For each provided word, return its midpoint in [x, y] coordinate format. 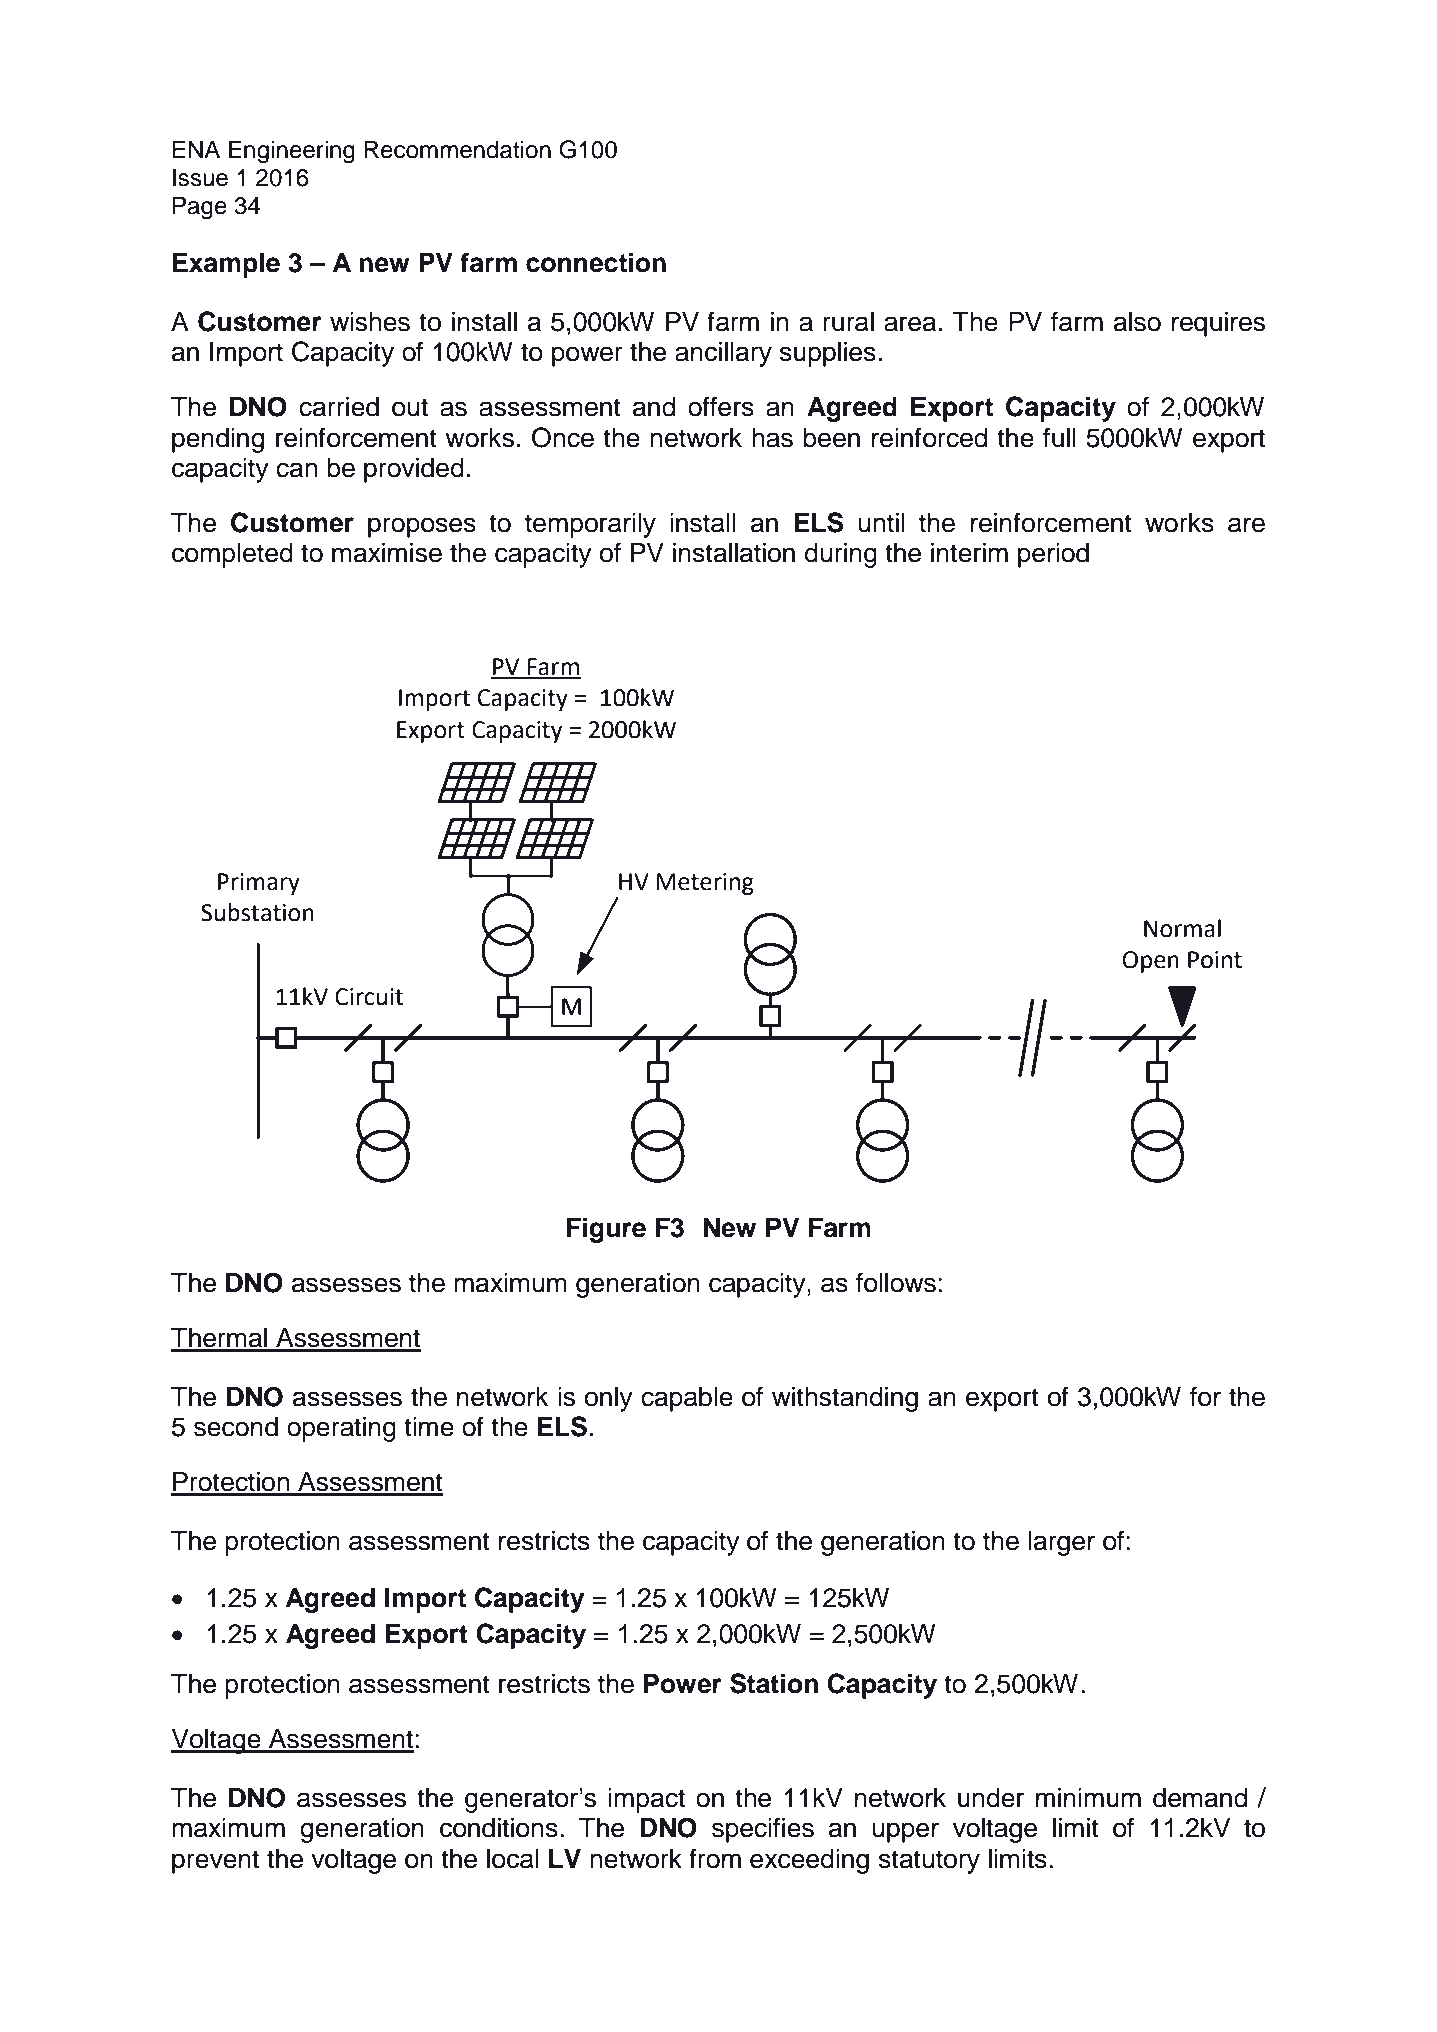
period [1053, 555]
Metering [705, 884]
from [715, 1858]
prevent [215, 1862]
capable [687, 1399]
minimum [1088, 1798]
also [1137, 322]
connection [596, 262]
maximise [387, 553]
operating [341, 1429]
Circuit [369, 997]
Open [1151, 962]
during [841, 555]
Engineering [292, 152]
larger [1061, 1543]
